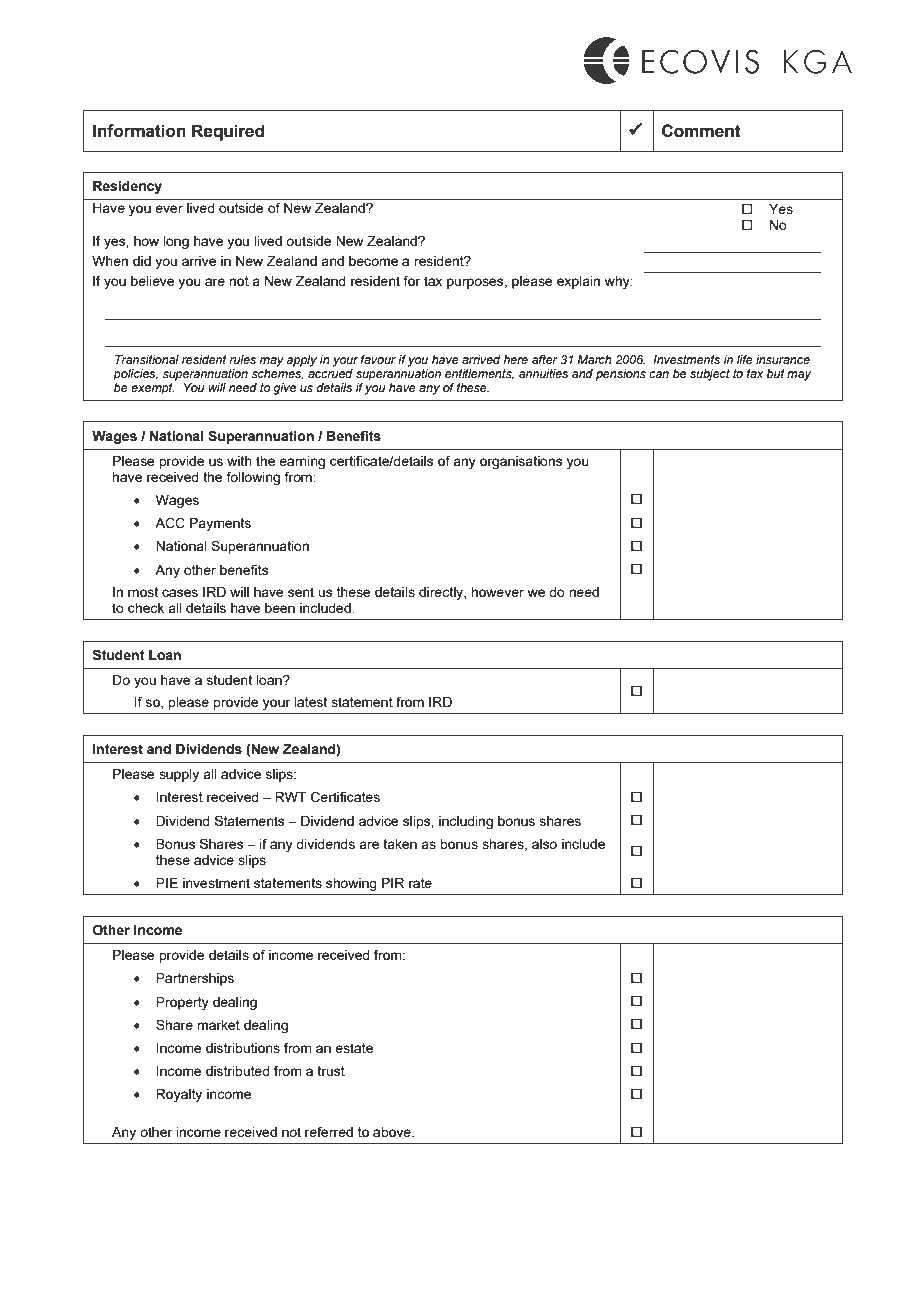  I want to click on above, so click(393, 1132).
